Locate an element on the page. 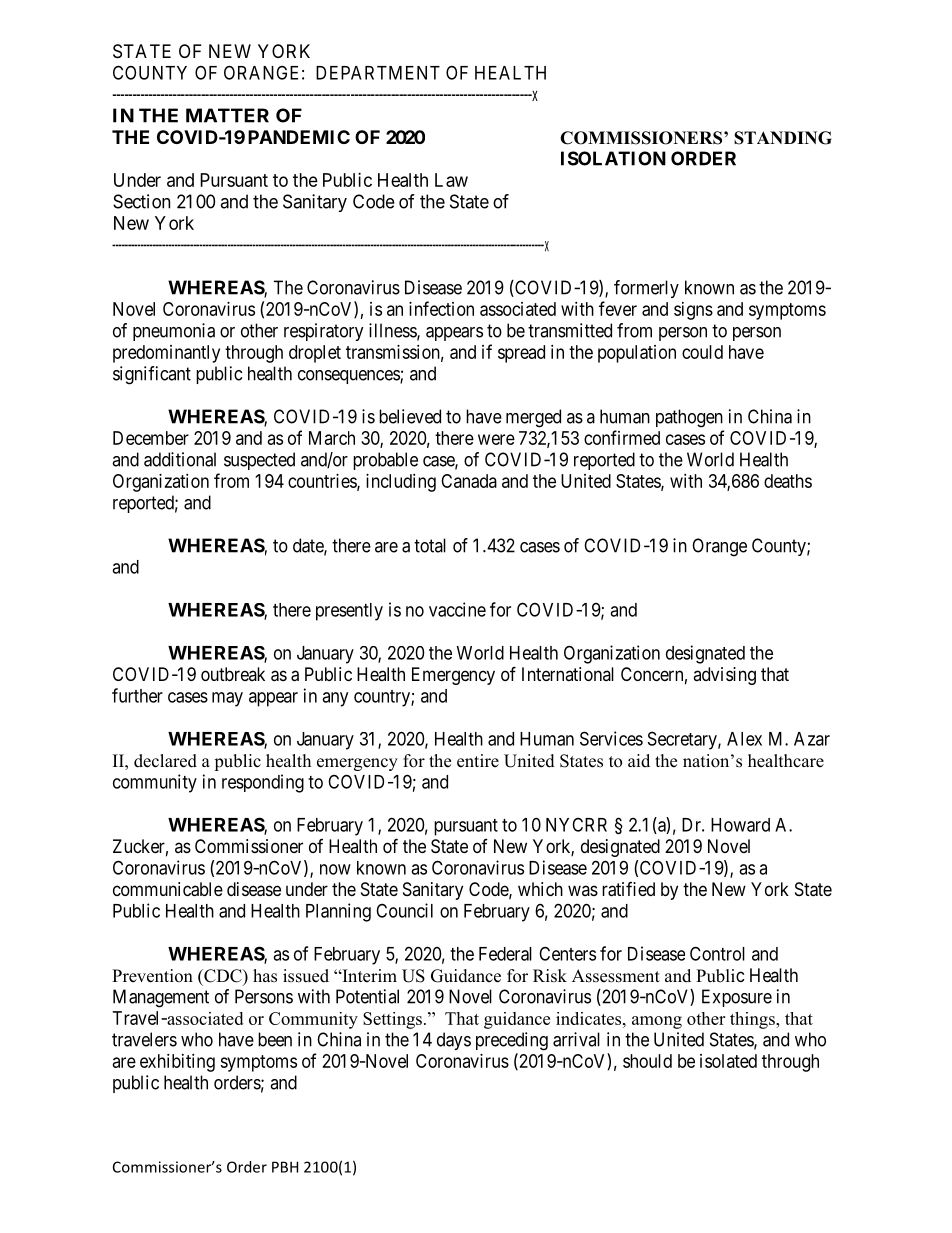 This document has height=1233, width=952. entire is located at coordinates (478, 761).
